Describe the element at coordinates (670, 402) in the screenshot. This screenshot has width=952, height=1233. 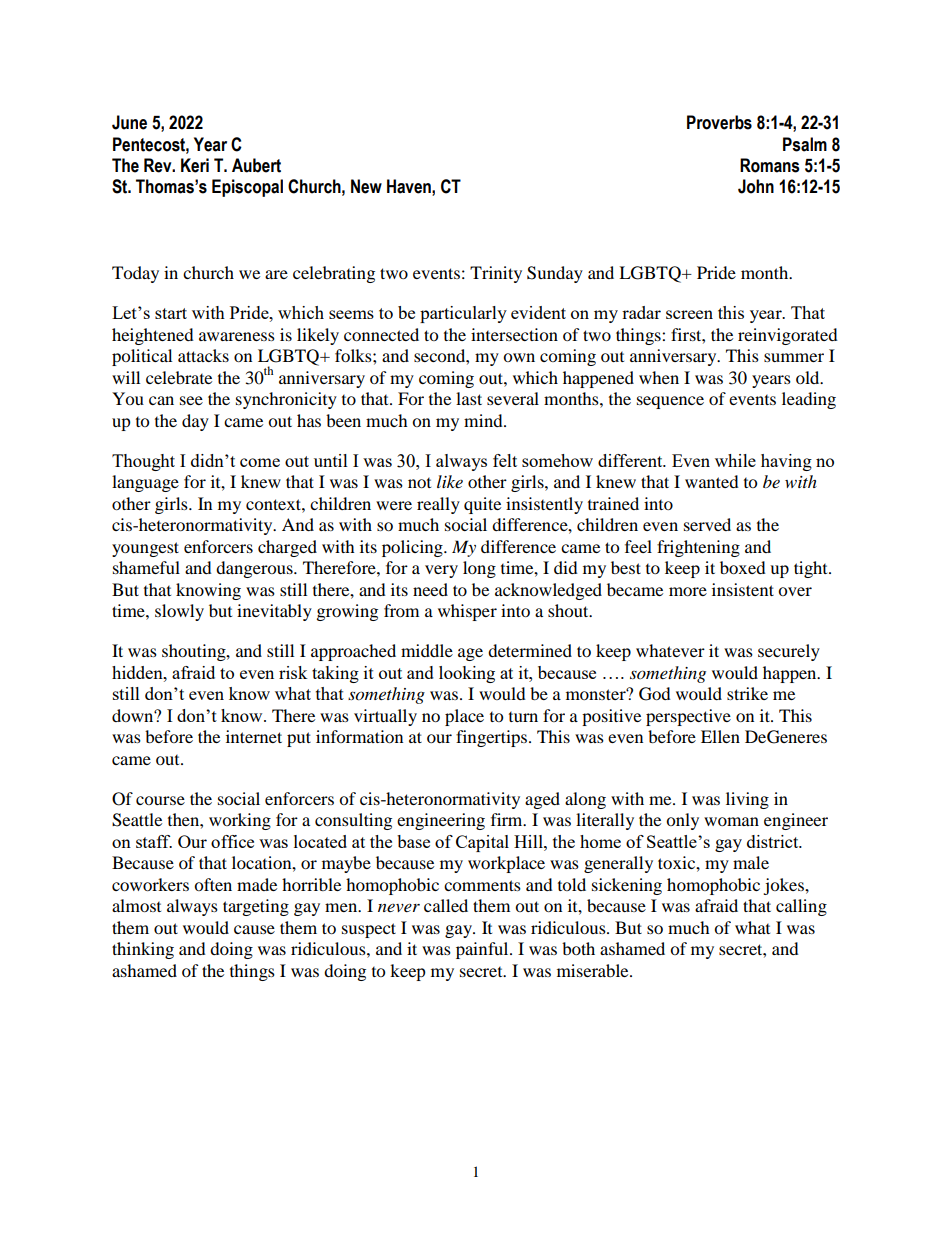
I see `sequence` at that location.
